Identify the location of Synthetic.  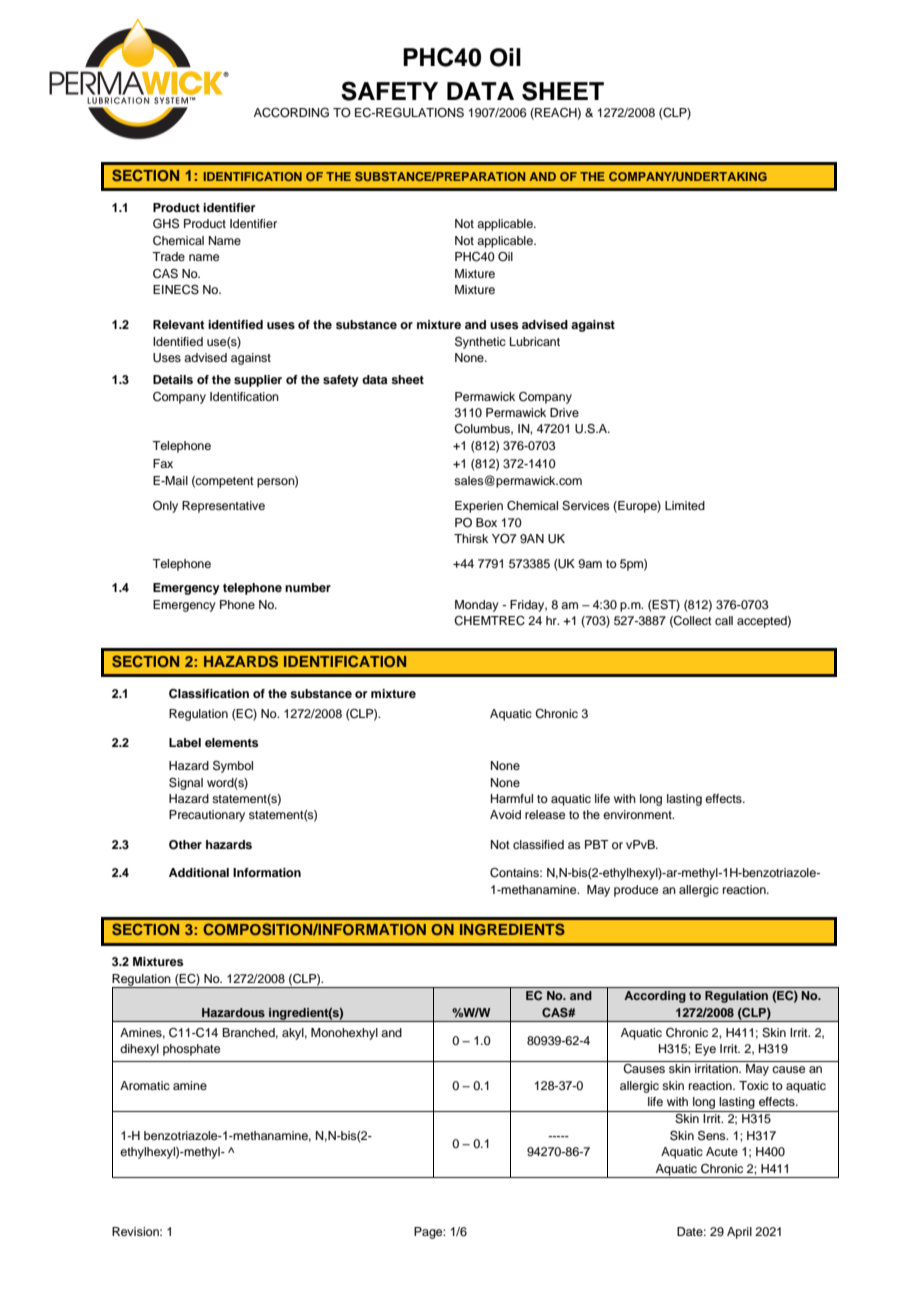
(480, 343).
